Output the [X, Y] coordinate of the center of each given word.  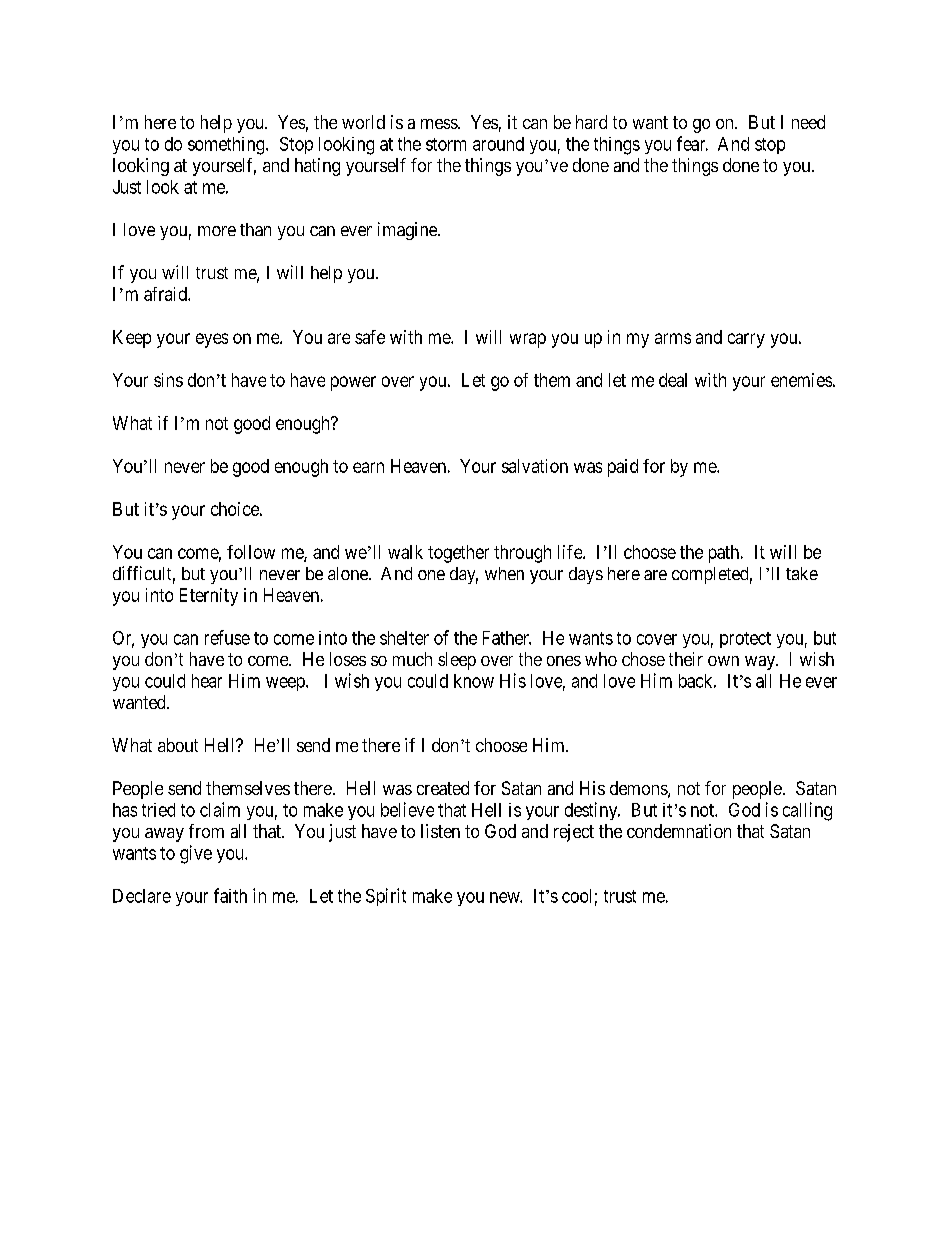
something [227, 146]
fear [692, 143]
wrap [528, 340]
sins [168, 380]
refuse [227, 637]
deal [673, 380]
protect [745, 640]
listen [440, 831]
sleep [457, 661]
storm [446, 144]
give [196, 854]
